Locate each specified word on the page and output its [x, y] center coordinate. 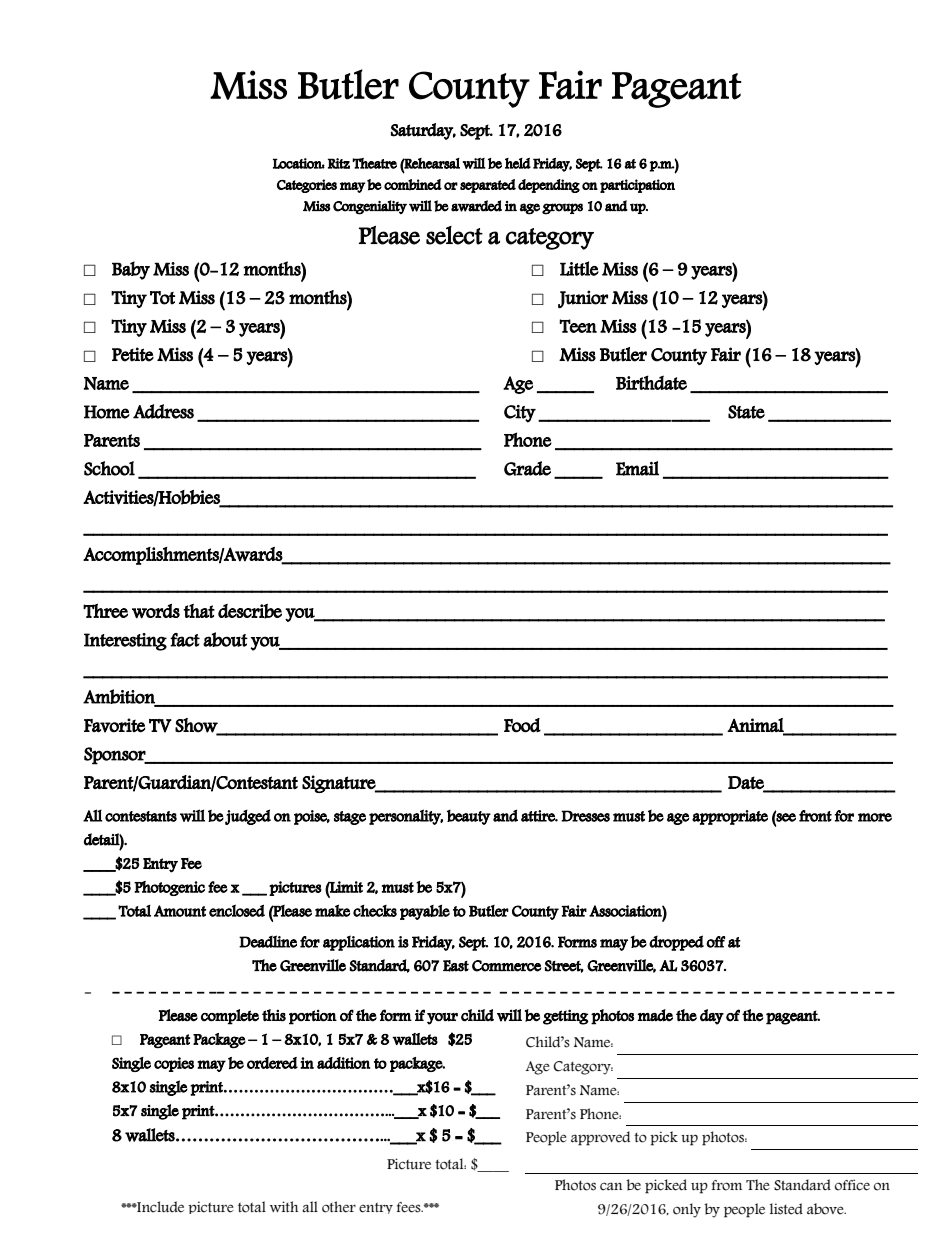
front [815, 816]
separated [488, 186]
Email [637, 468]
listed [786, 1209]
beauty [469, 817]
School [109, 468]
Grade [527, 468]
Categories [307, 186]
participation [637, 186]
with [284, 1206]
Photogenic [169, 888]
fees [410, 1207]
